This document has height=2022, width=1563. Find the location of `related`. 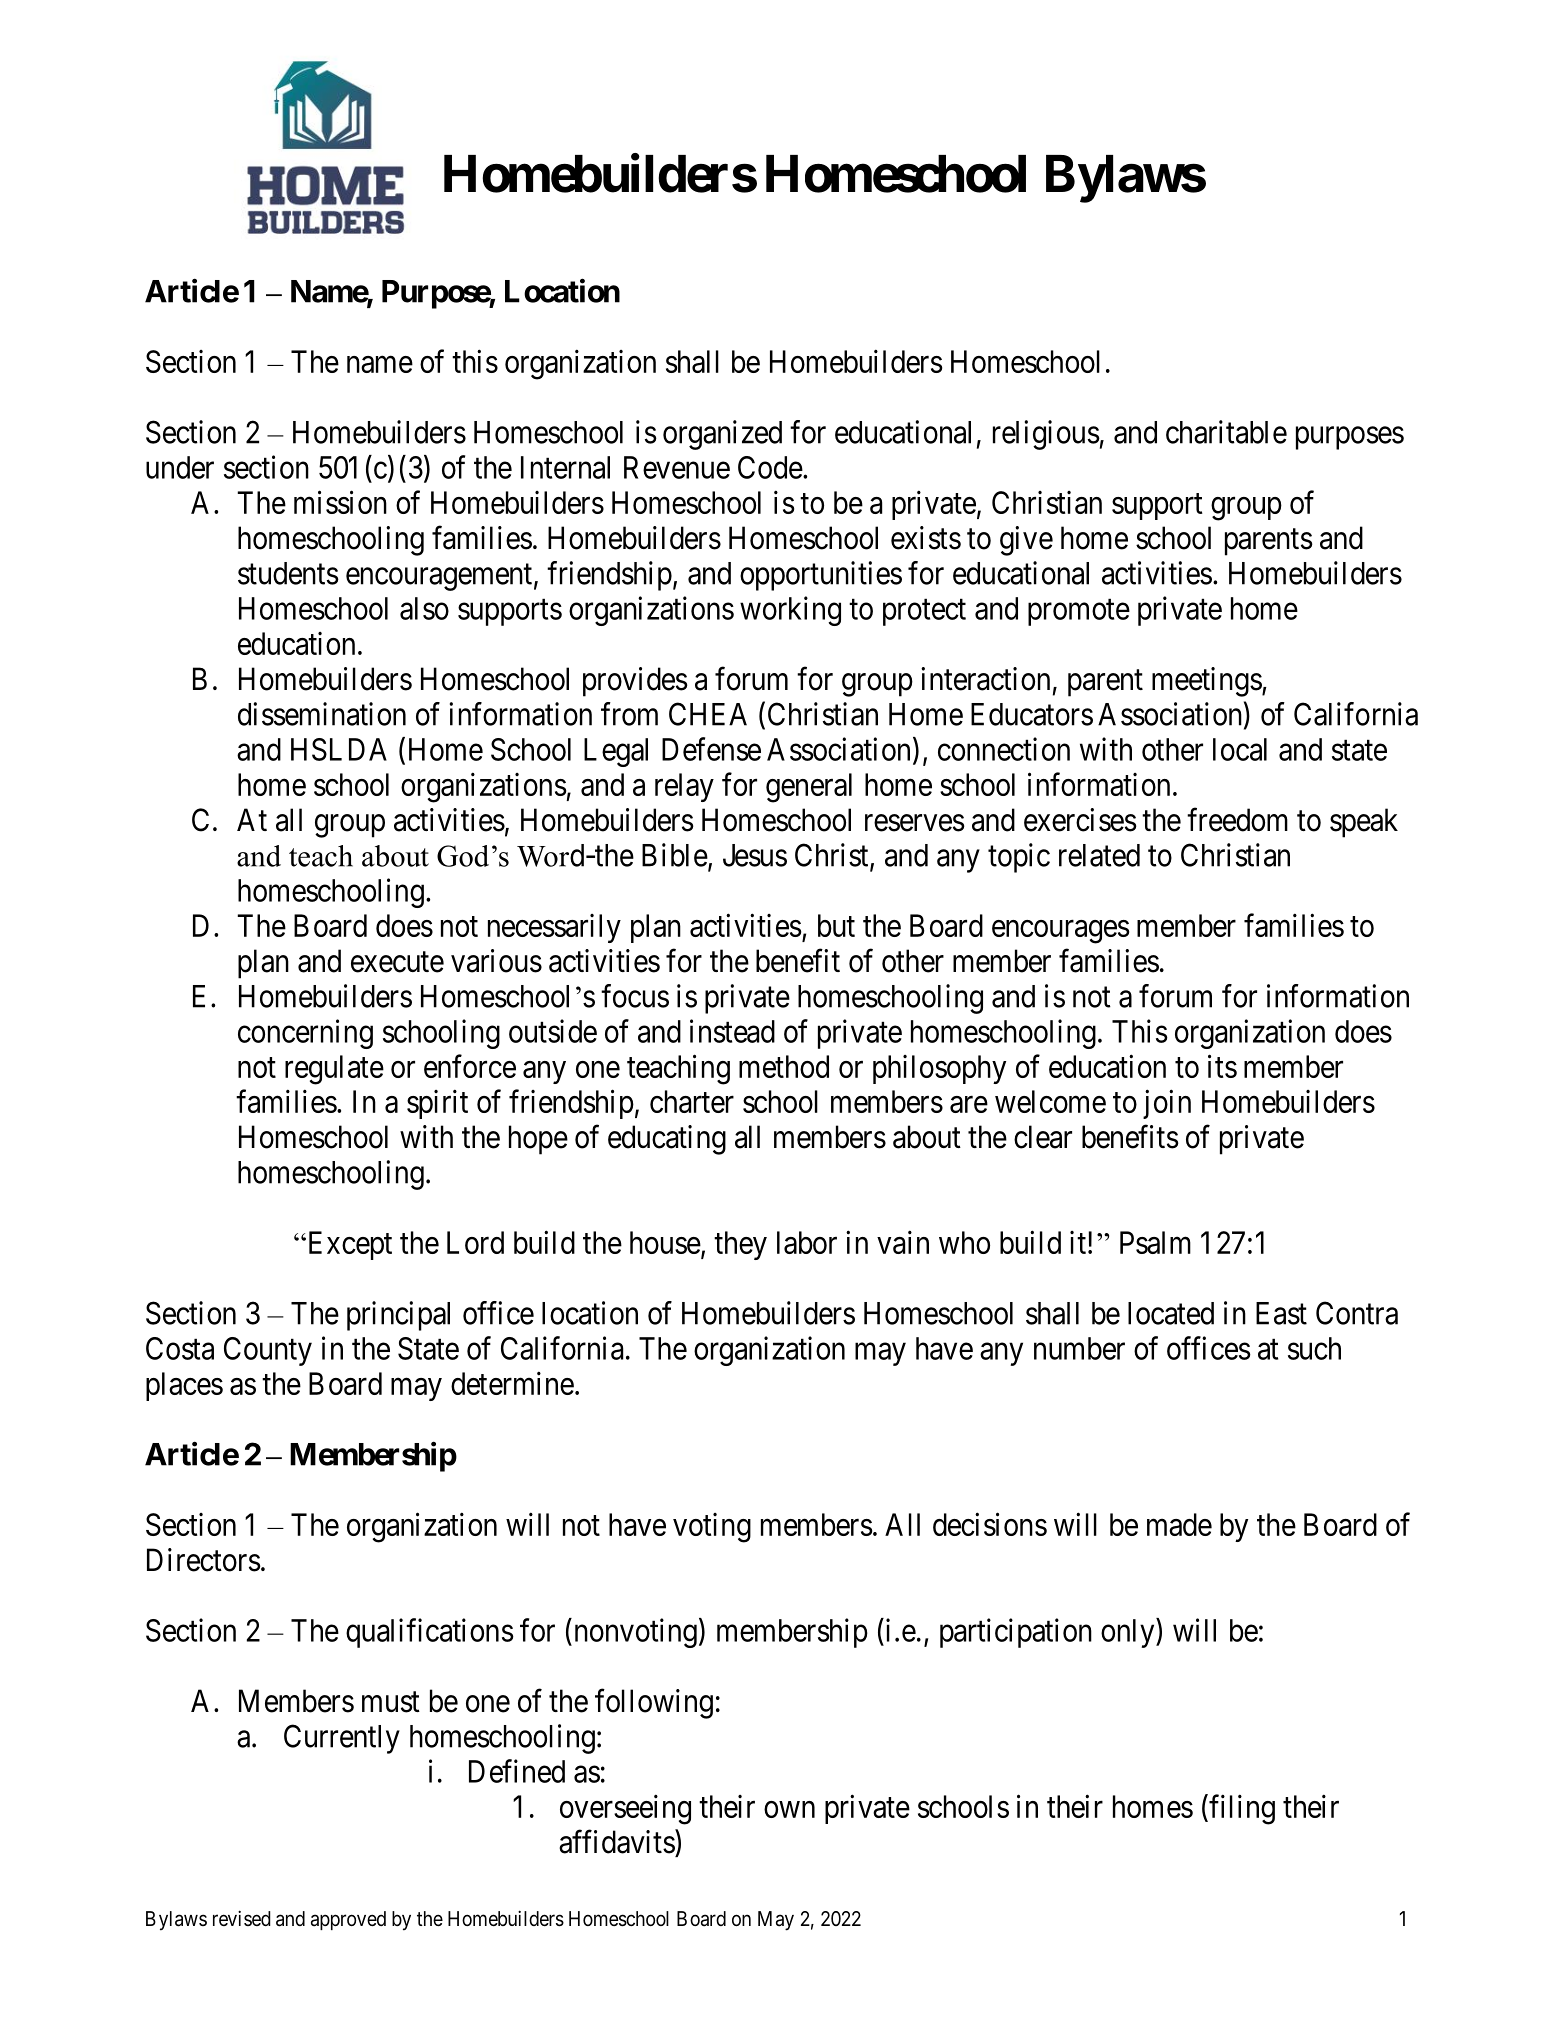

related is located at coordinates (1099, 855).
